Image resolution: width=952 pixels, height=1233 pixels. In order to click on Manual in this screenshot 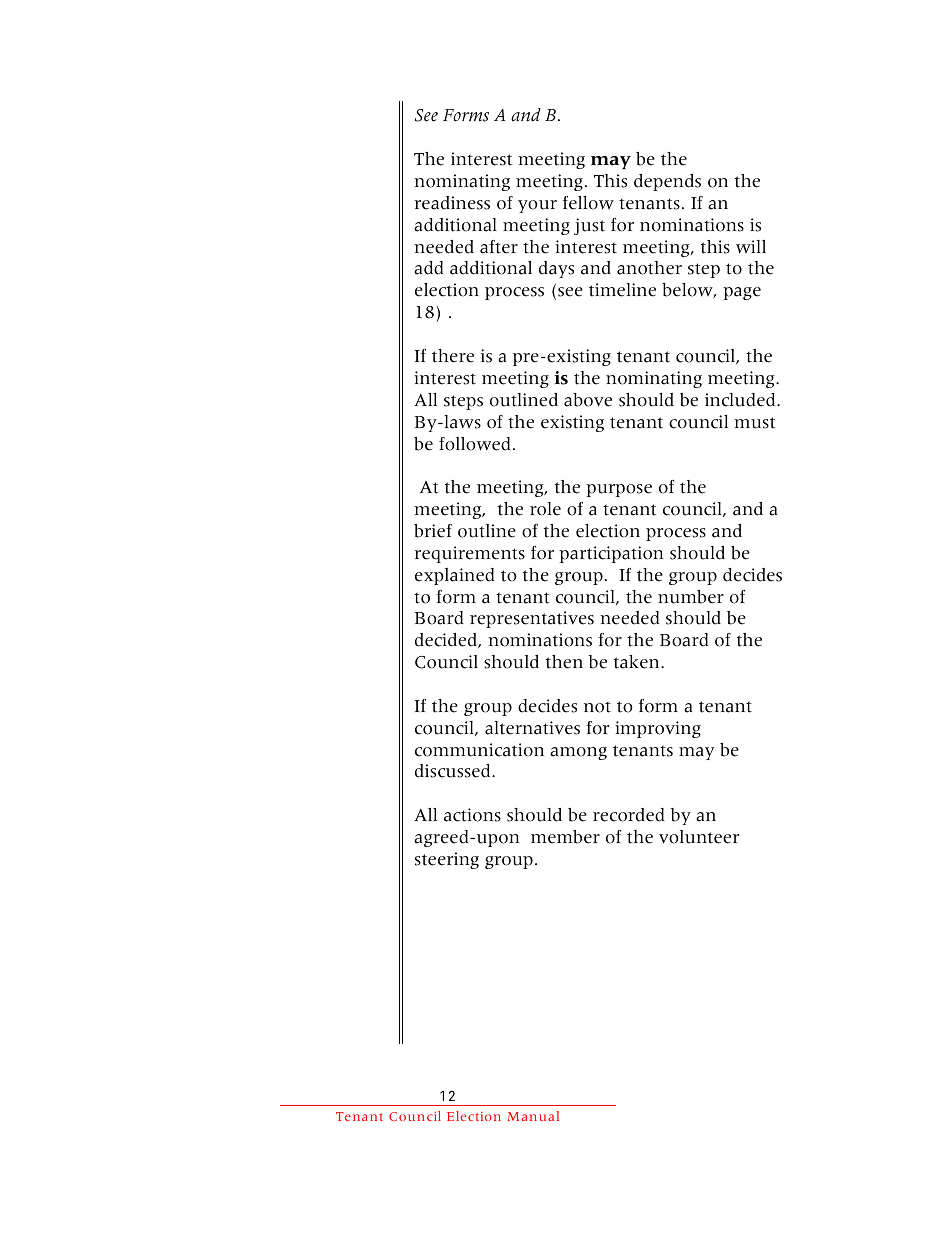, I will do `click(533, 1116)`.
